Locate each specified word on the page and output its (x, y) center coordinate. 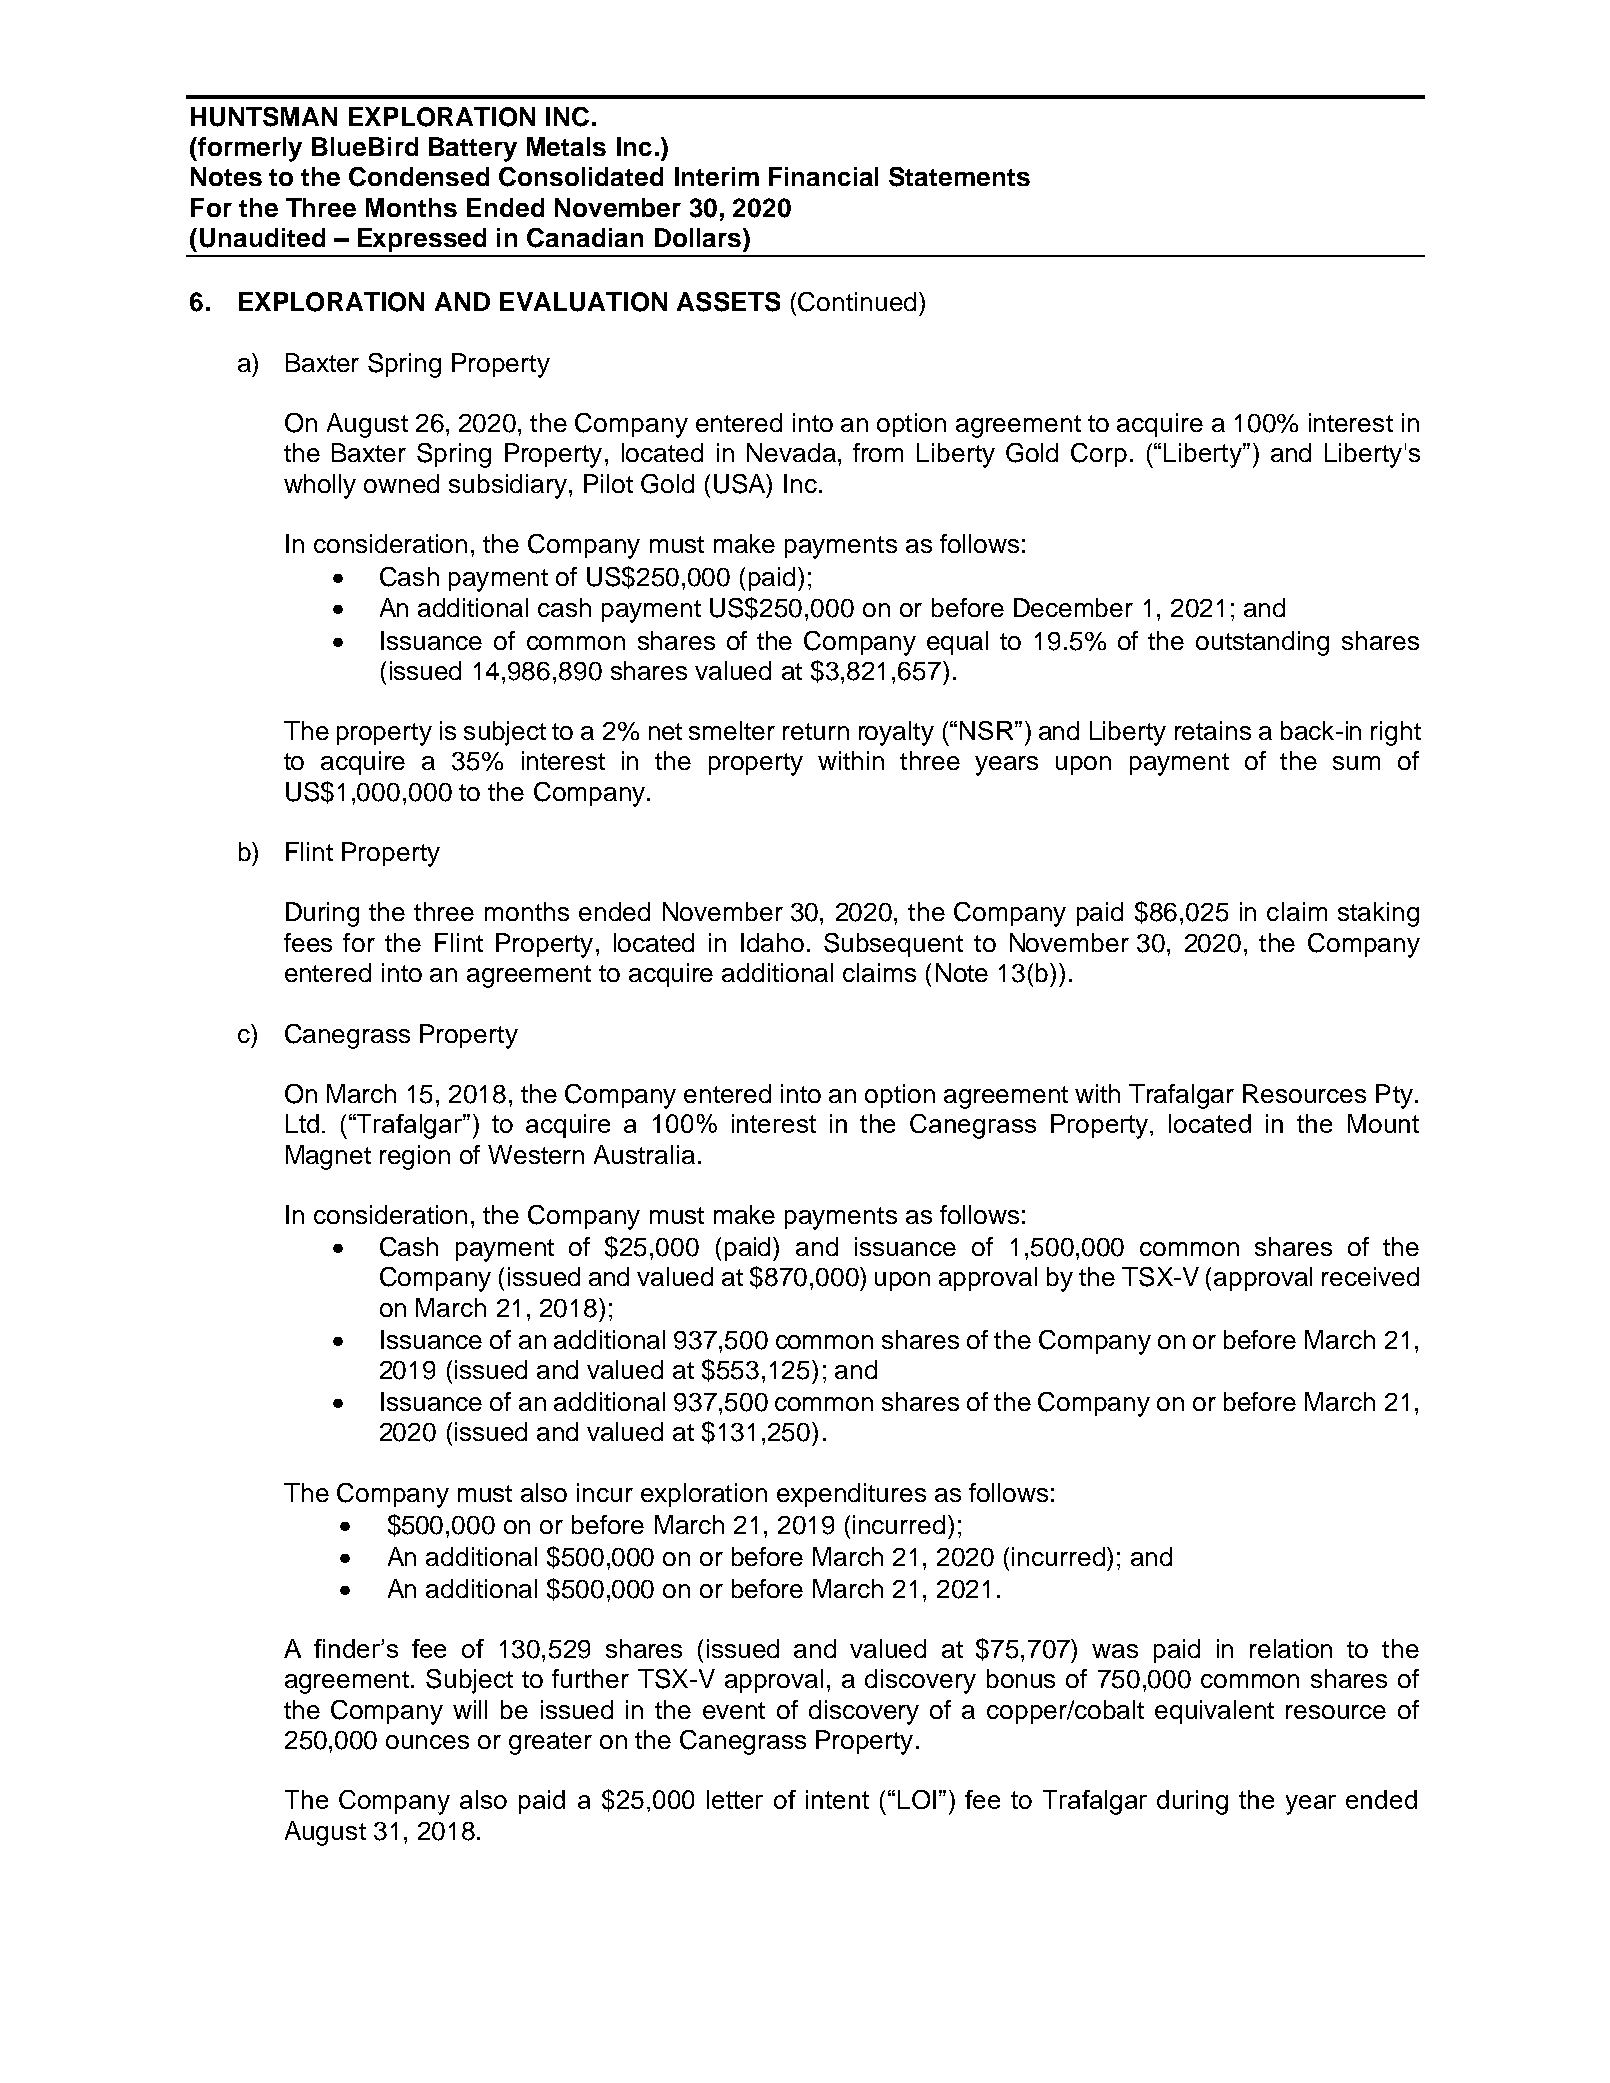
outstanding (1262, 643)
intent (837, 1799)
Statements (959, 177)
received (1370, 1276)
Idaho (772, 942)
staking (1378, 914)
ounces (427, 1742)
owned (401, 483)
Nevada (791, 452)
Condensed (419, 177)
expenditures (851, 1495)
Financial (823, 176)
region (415, 1157)
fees (308, 942)
